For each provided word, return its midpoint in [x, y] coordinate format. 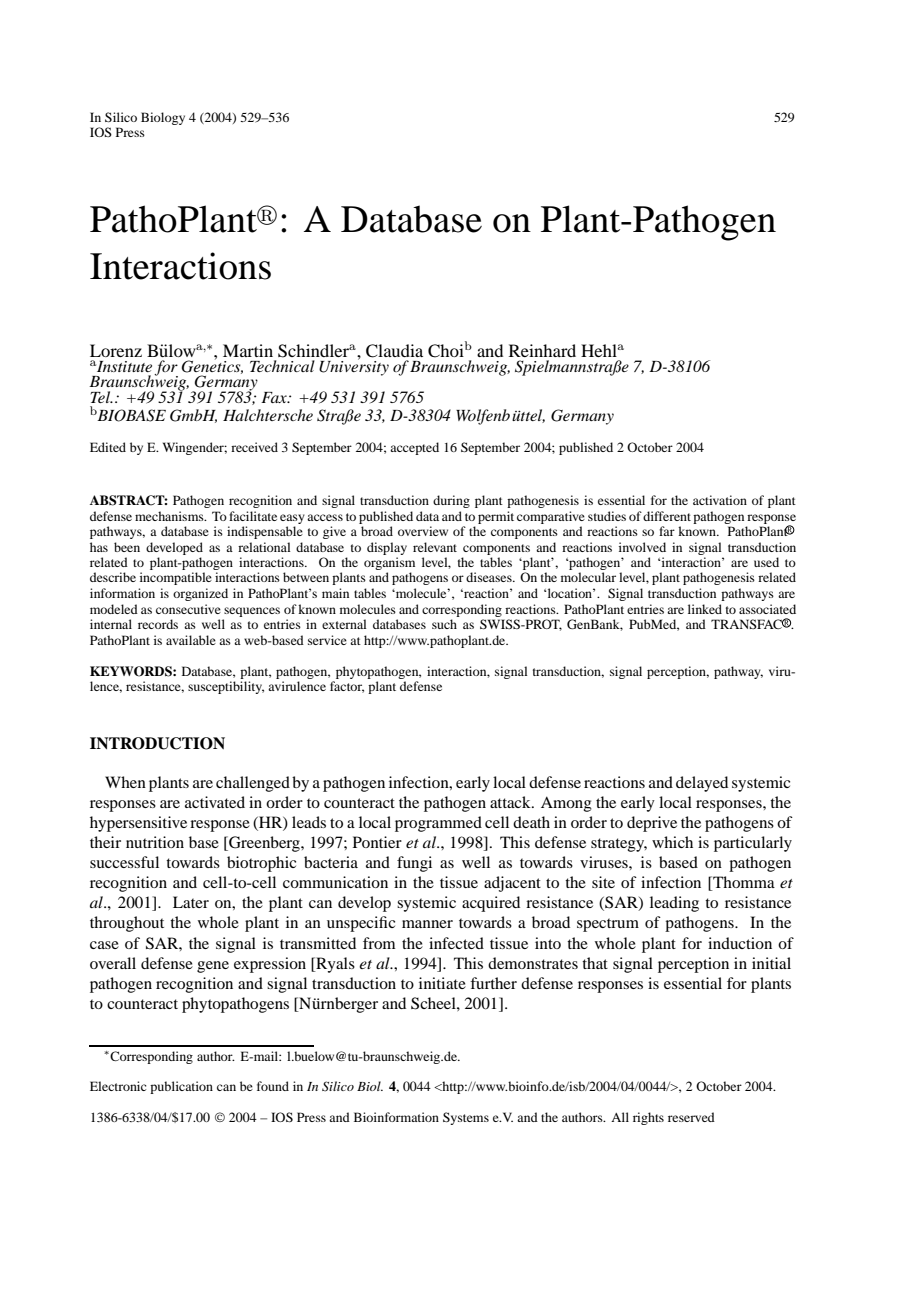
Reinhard [542, 350]
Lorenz [116, 350]
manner [427, 924]
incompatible [176, 578]
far [667, 531]
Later [191, 902]
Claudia [394, 351]
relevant [435, 547]
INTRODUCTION [157, 743]
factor [347, 687]
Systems [466, 1118]
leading [674, 904]
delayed [702, 784]
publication [181, 1087]
